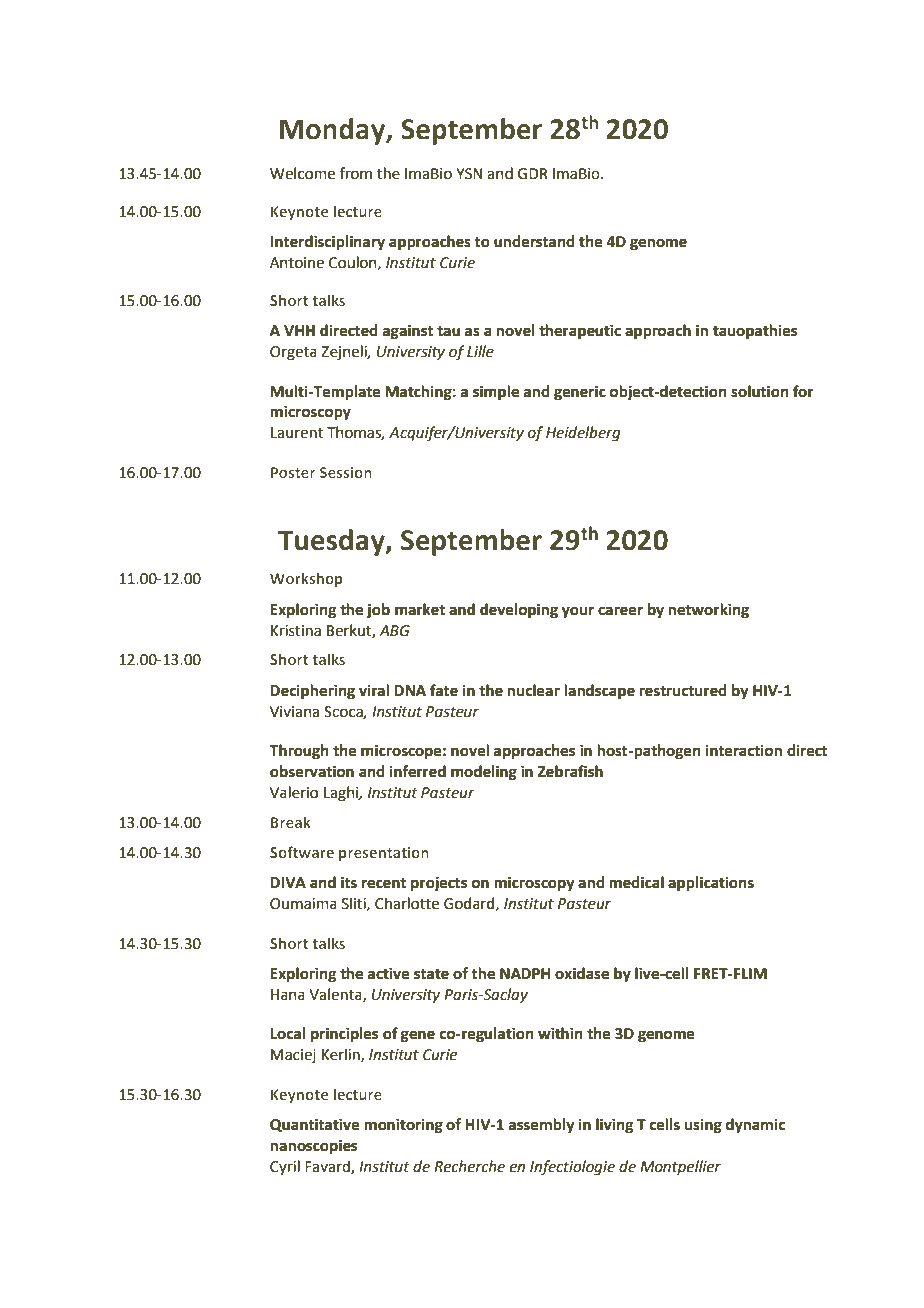 Image resolution: width=924 pixels, height=1308 pixels. What do you see at coordinates (384, 854) in the screenshot?
I see `presentation` at bounding box center [384, 854].
